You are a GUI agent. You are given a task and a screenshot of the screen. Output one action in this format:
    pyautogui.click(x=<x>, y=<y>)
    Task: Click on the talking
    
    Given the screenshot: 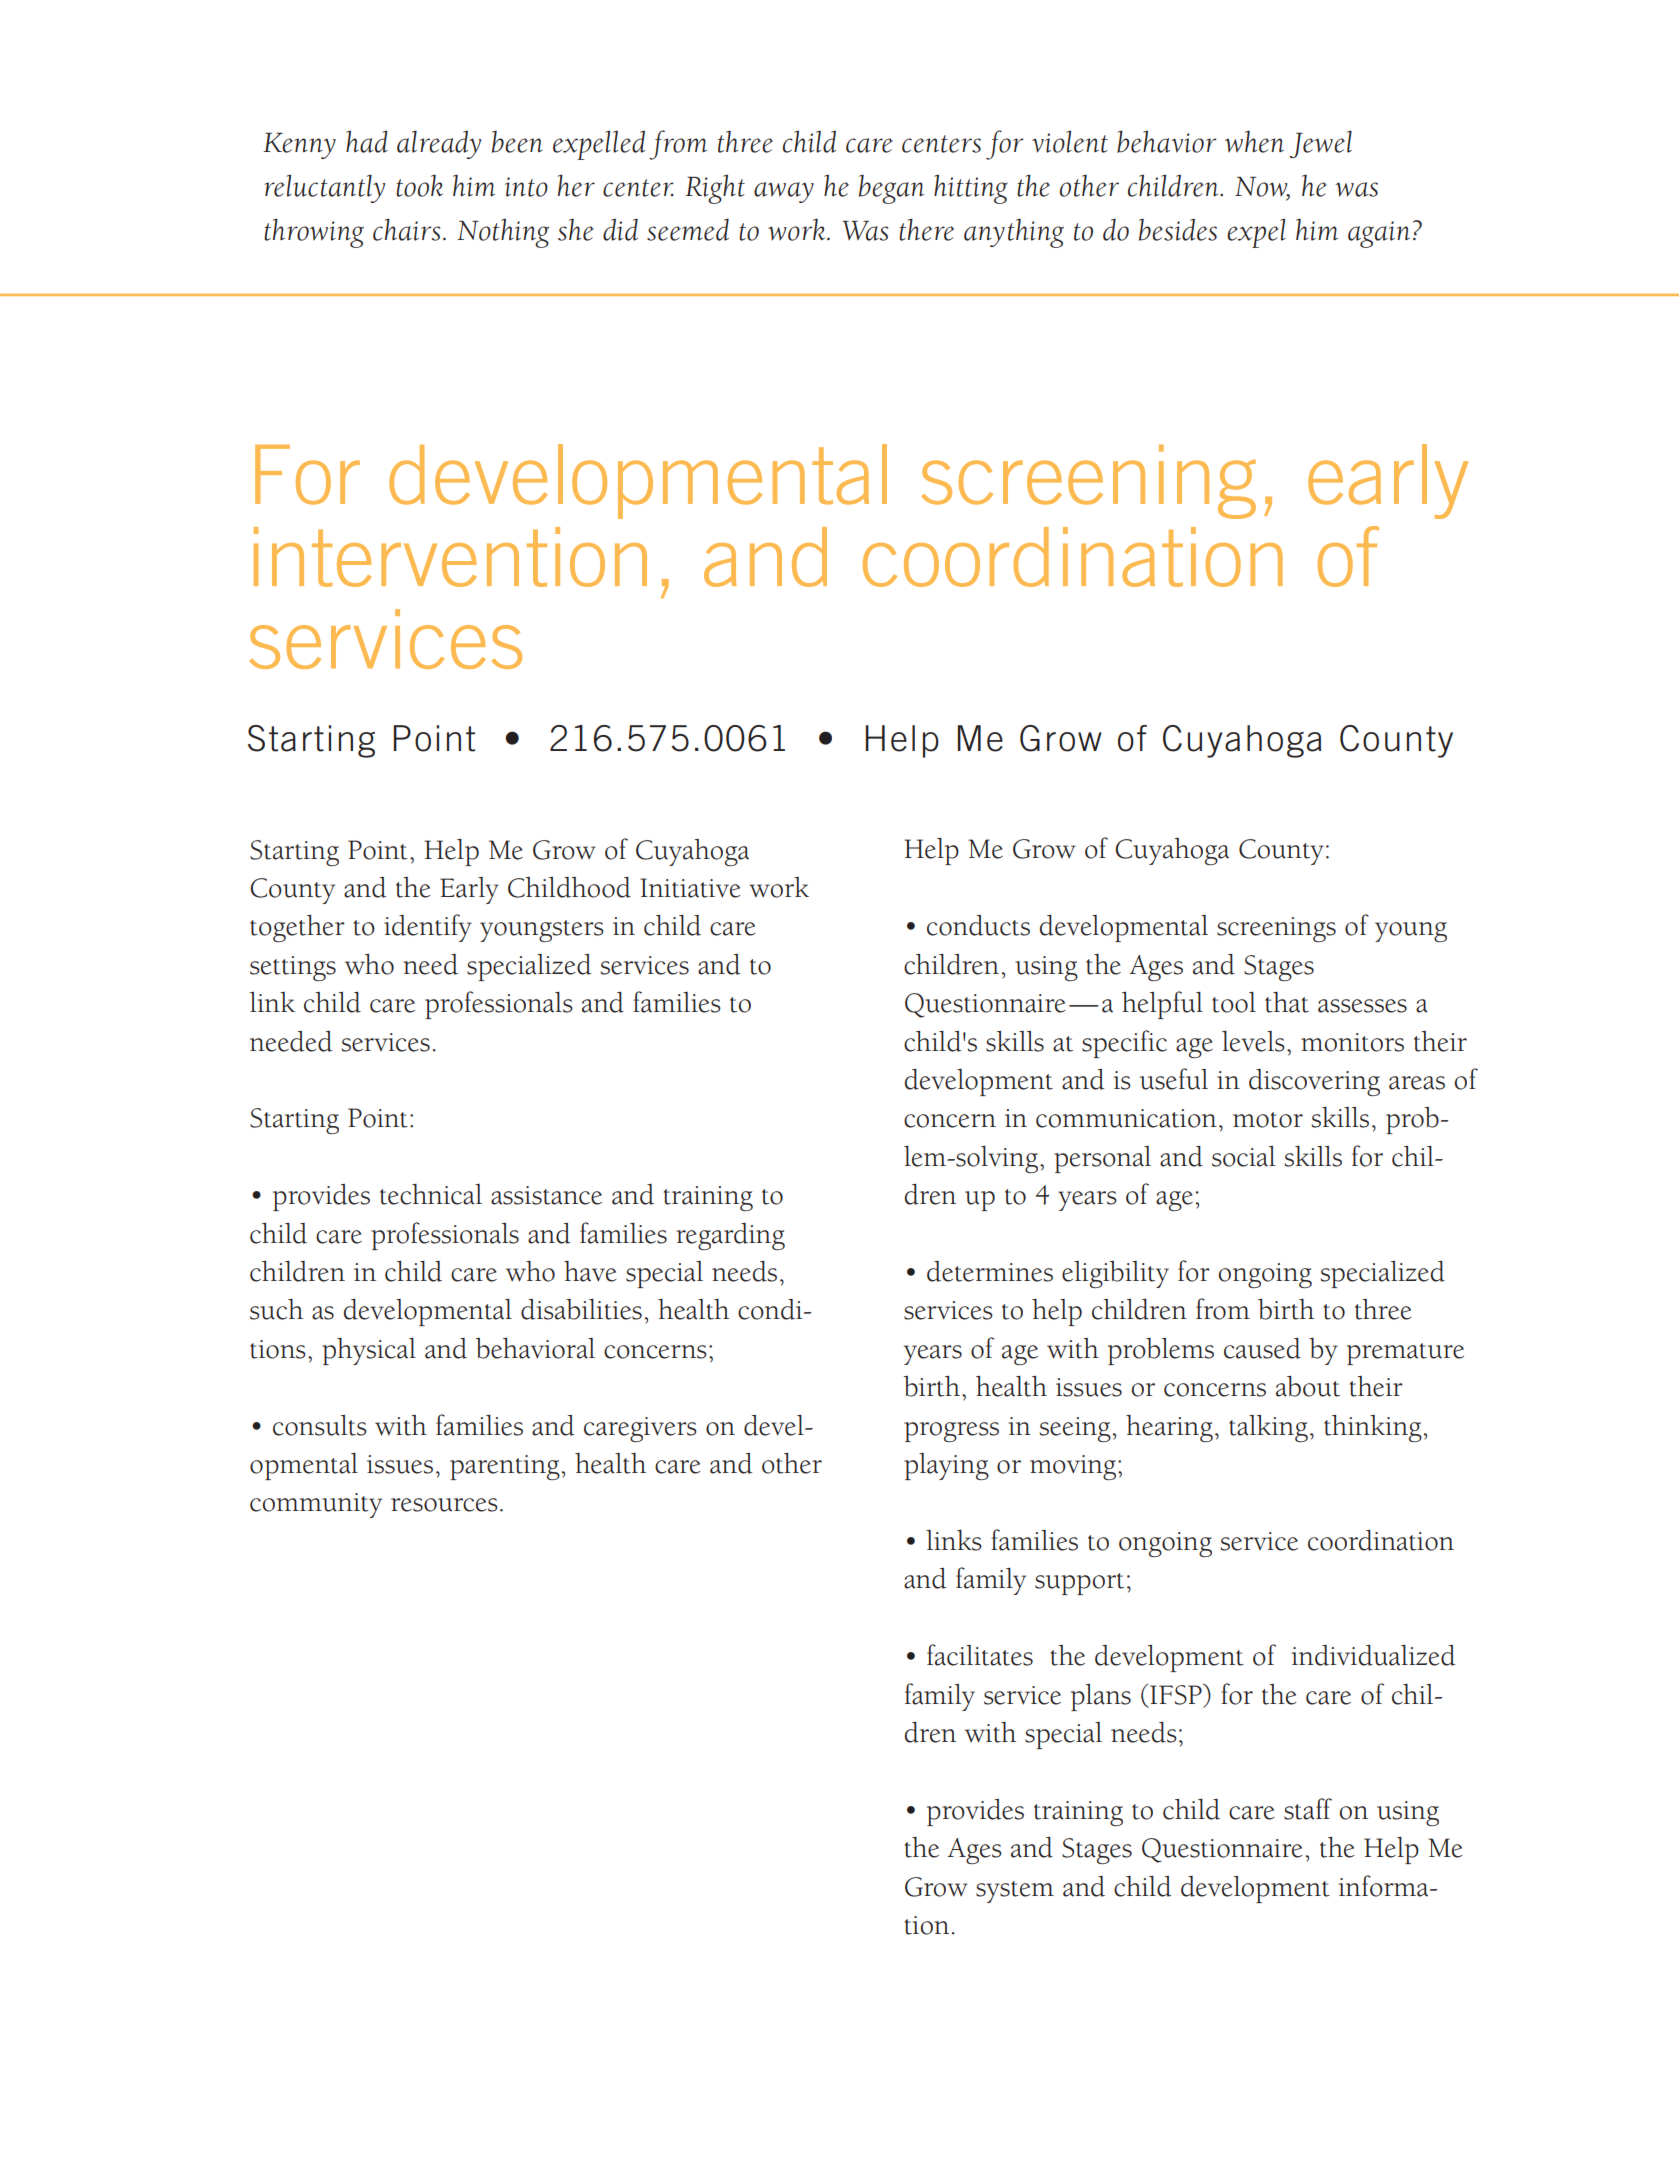 What is the action you would take?
    pyautogui.click(x=1268, y=1428)
